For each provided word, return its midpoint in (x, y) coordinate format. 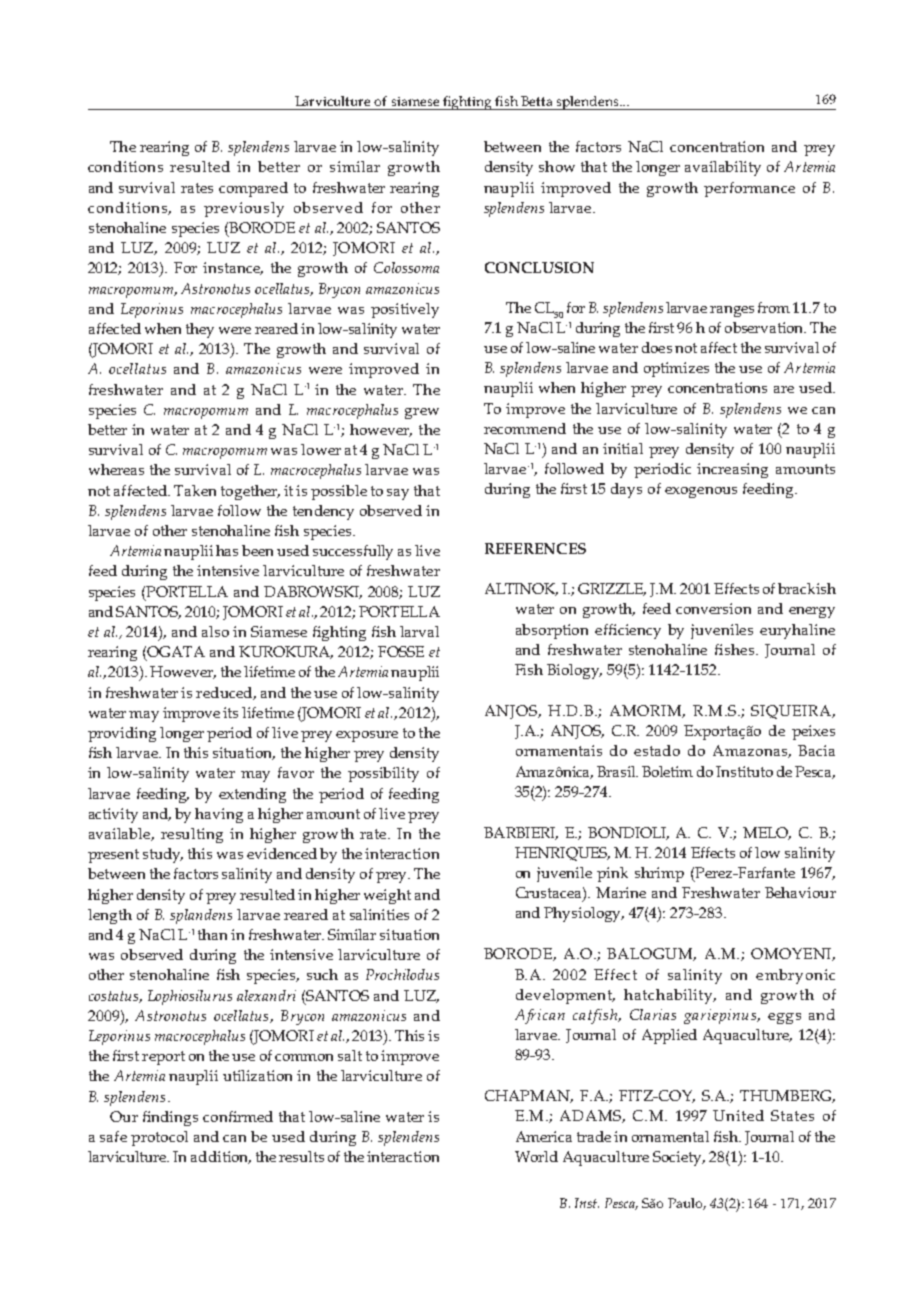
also (215, 631)
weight (387, 896)
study (163, 855)
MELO (767, 833)
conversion (713, 608)
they (200, 330)
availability (723, 168)
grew (422, 413)
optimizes (676, 369)
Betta (536, 101)
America (544, 1136)
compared (253, 189)
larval (419, 631)
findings (170, 1118)
